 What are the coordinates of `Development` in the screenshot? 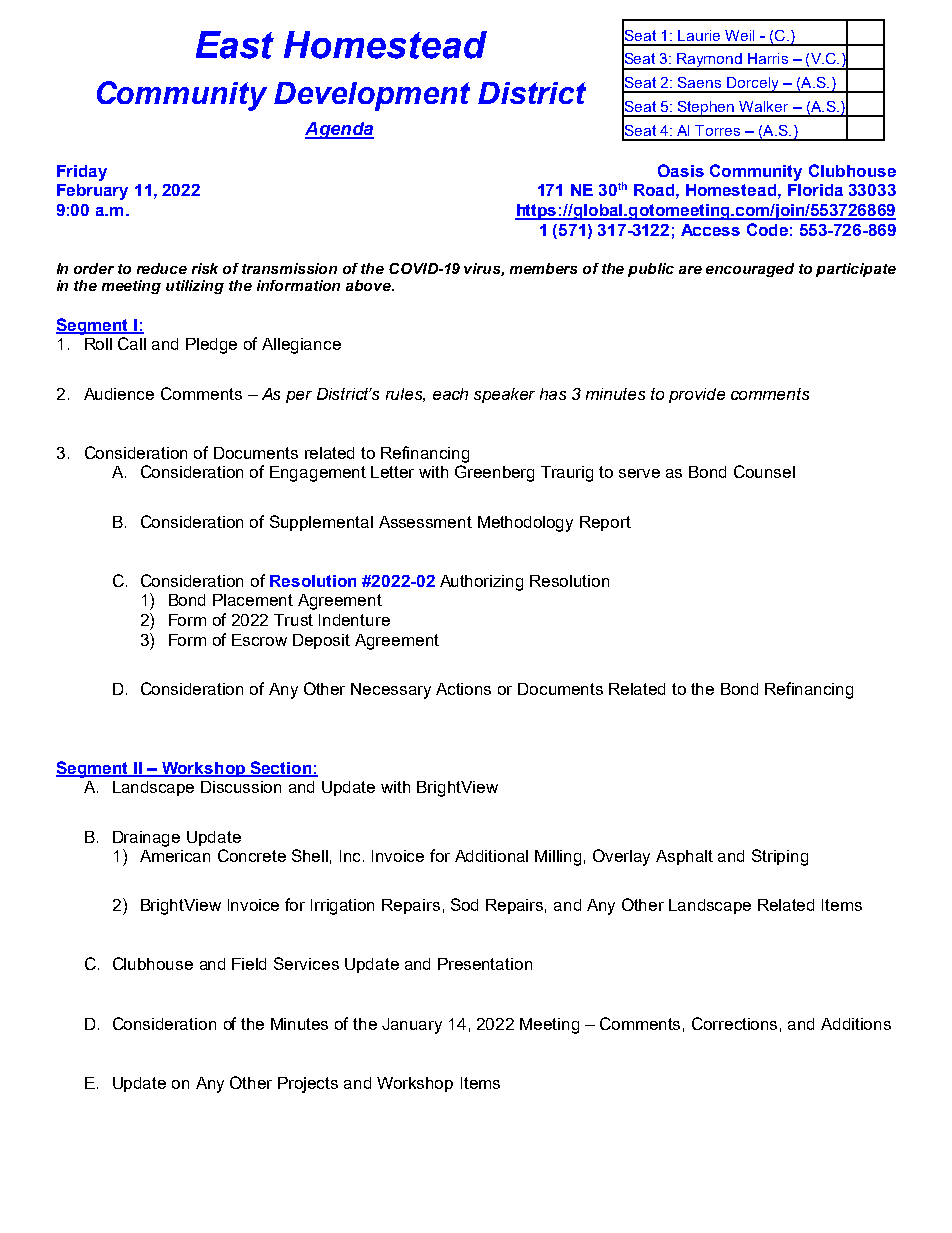 It's located at (372, 96).
